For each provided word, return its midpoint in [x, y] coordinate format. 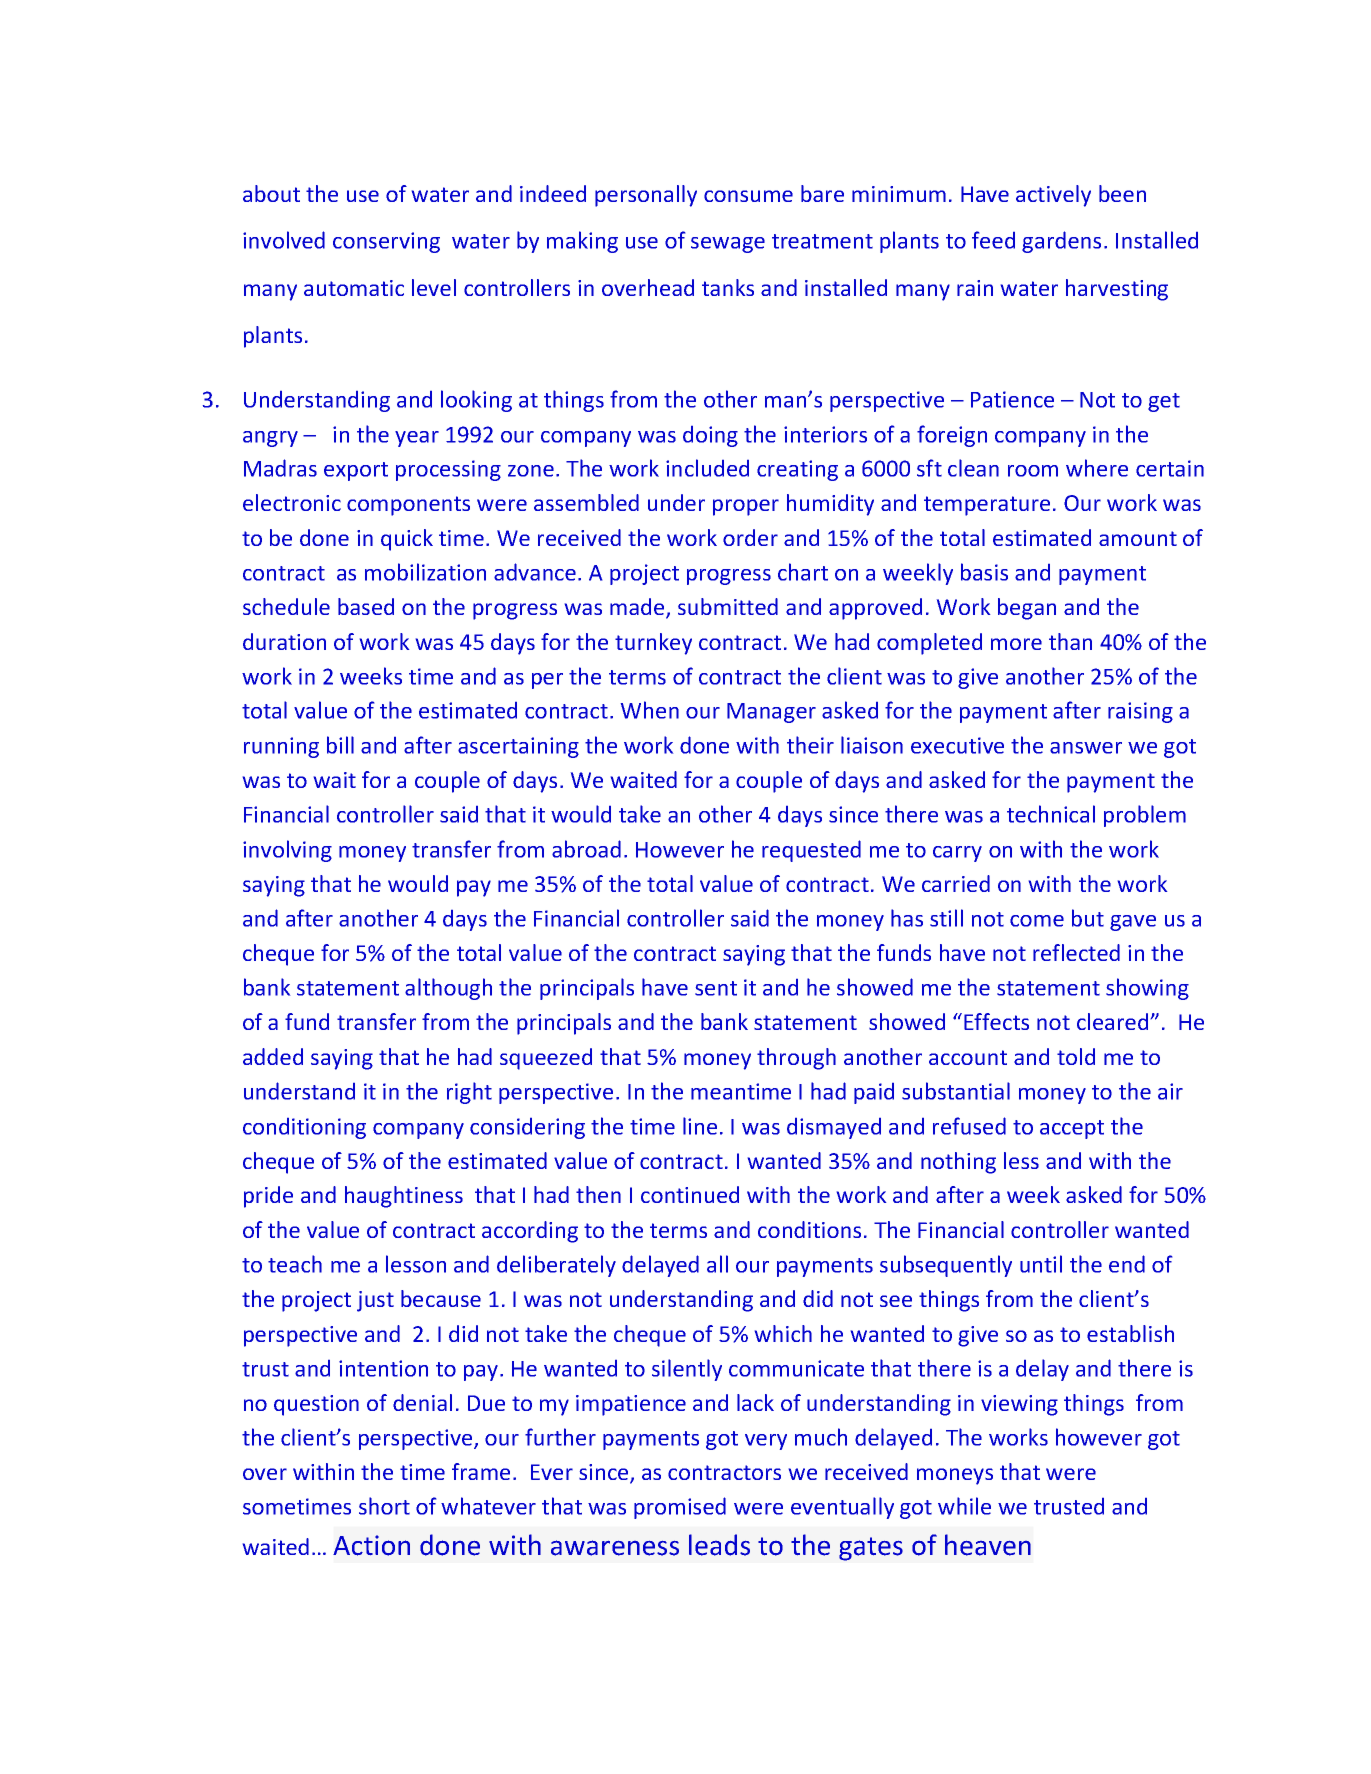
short [384, 1506]
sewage [728, 245]
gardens [1061, 242]
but [1088, 918]
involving [287, 851]
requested [811, 851]
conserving [386, 242]
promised [680, 1508]
